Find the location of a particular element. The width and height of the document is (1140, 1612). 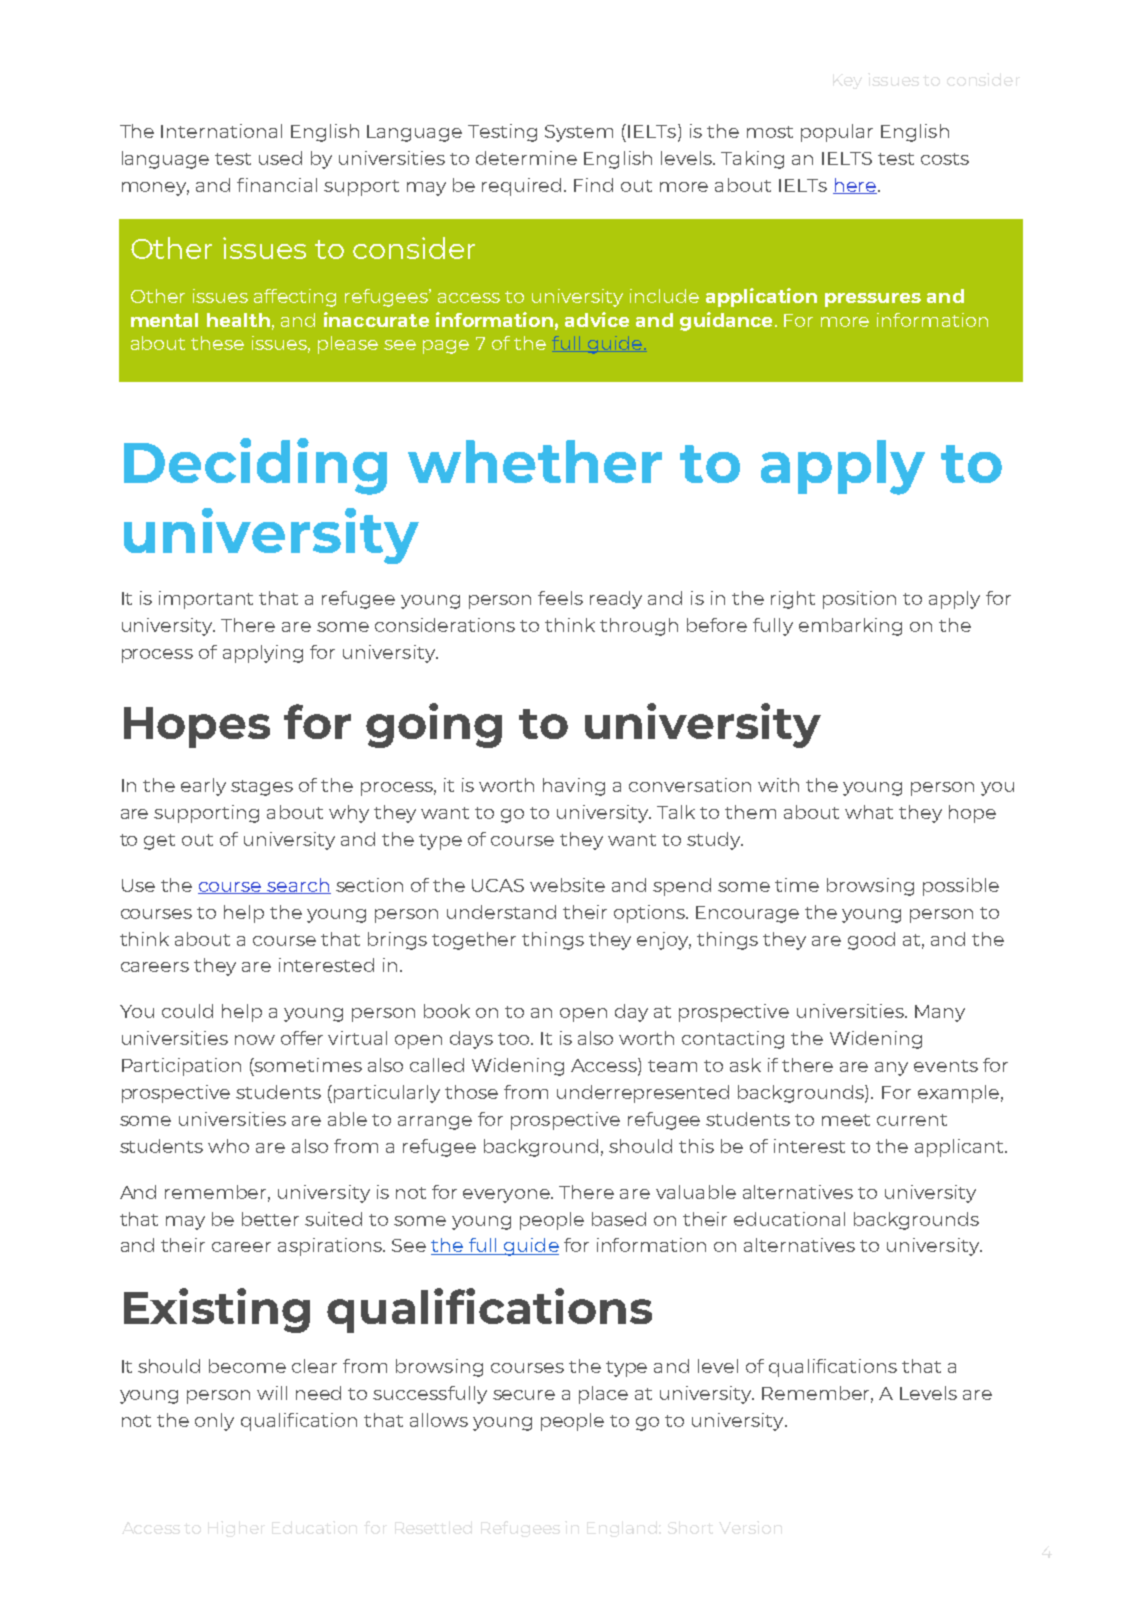

secure is located at coordinates (524, 1395).
